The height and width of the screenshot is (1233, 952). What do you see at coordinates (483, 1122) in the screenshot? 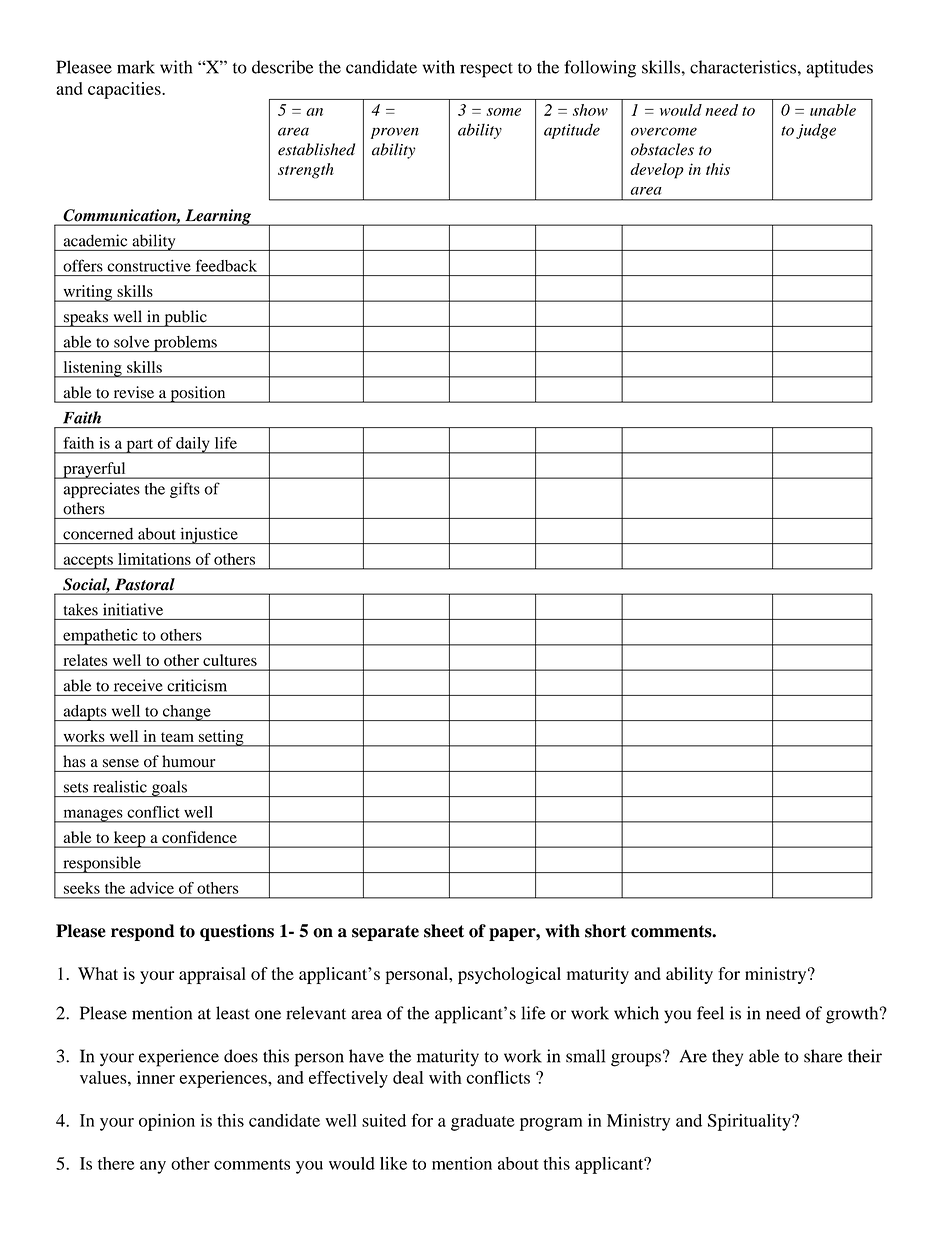
I see `graduate` at bounding box center [483, 1122].
